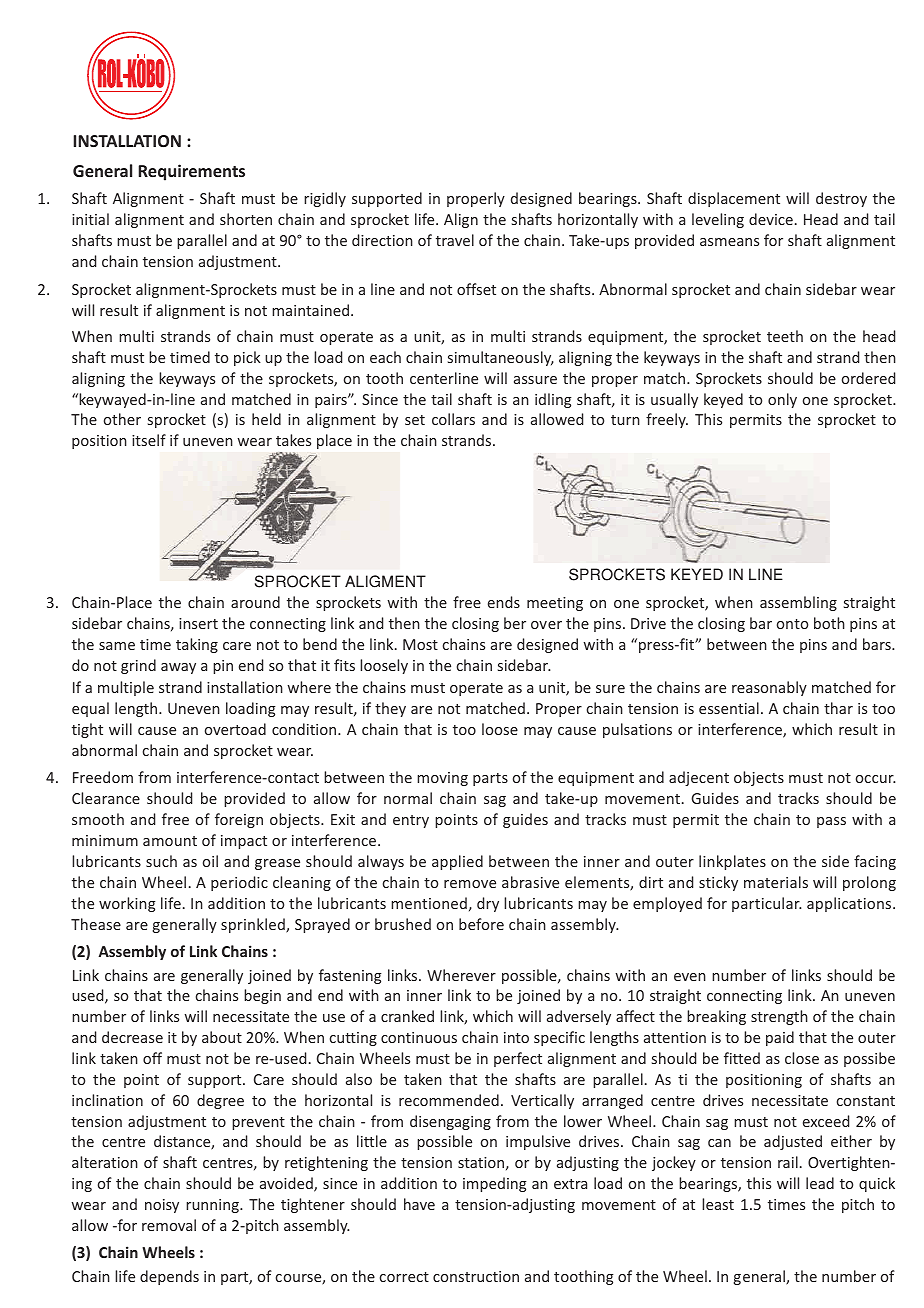 The image size is (924, 1308). I want to click on onto, so click(792, 624).
